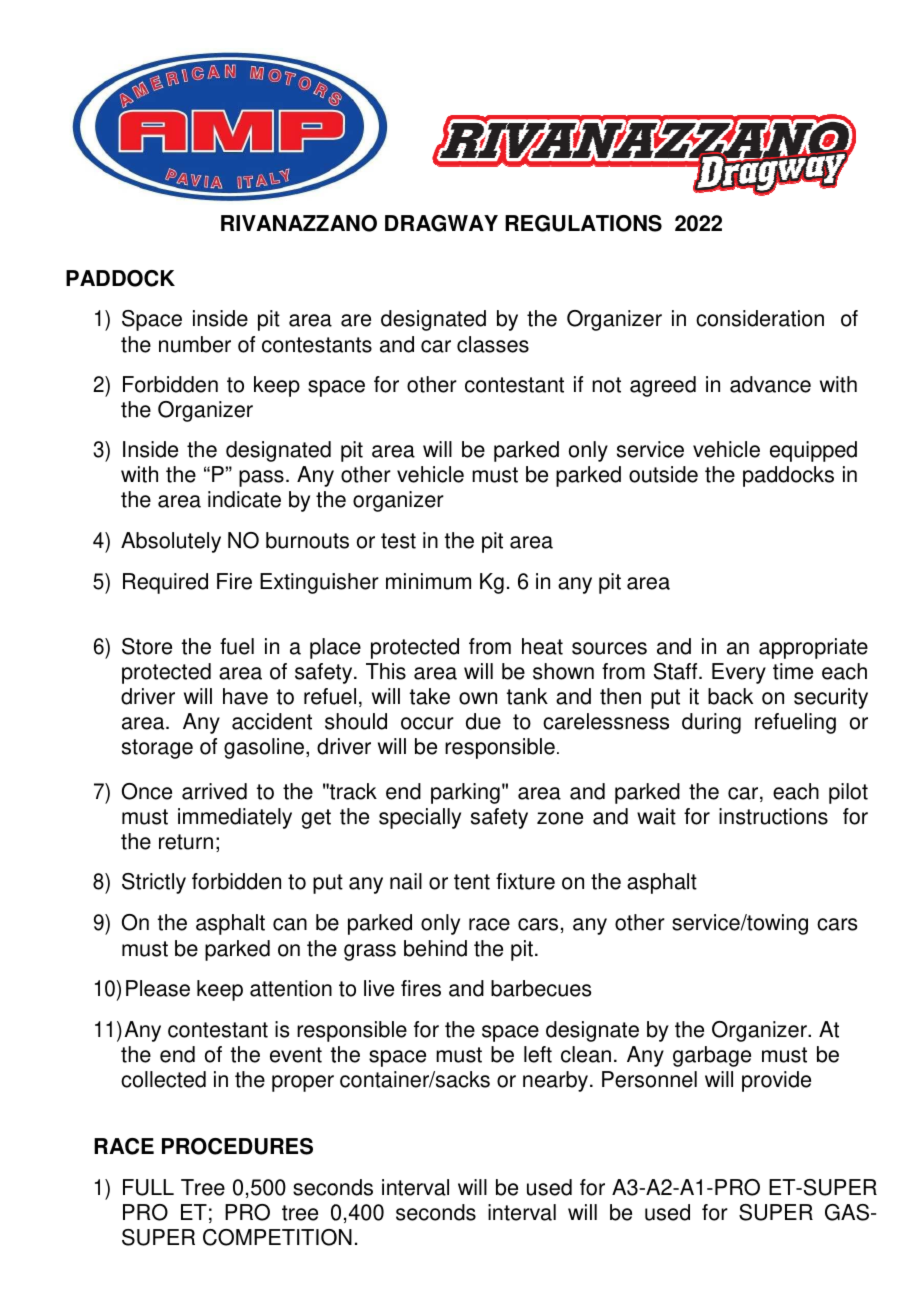 This screenshot has height=1308, width=924. What do you see at coordinates (493, 344) in the screenshot?
I see `classes` at bounding box center [493, 344].
